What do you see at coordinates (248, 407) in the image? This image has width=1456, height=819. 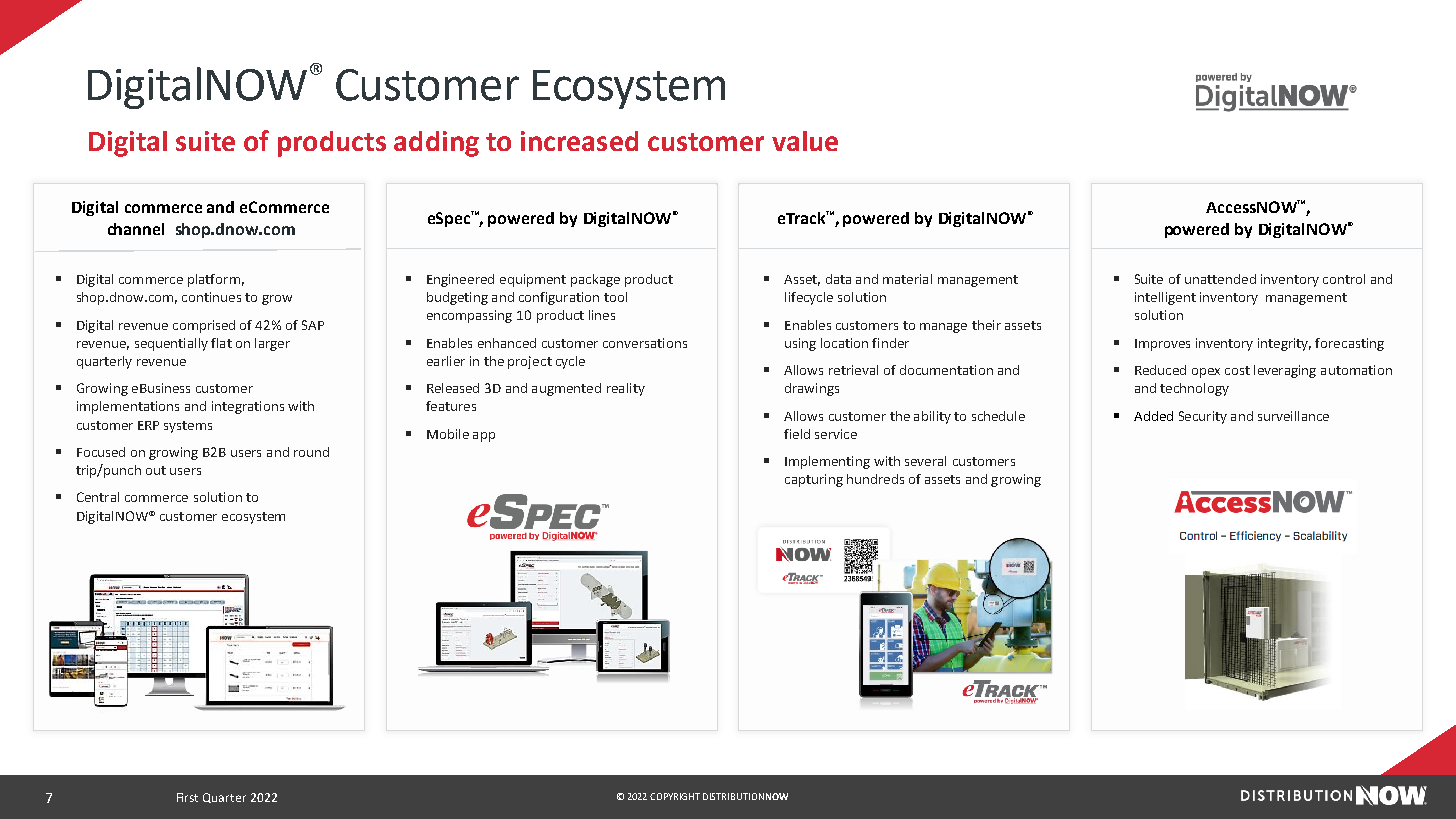 I see `integrations` at bounding box center [248, 407].
